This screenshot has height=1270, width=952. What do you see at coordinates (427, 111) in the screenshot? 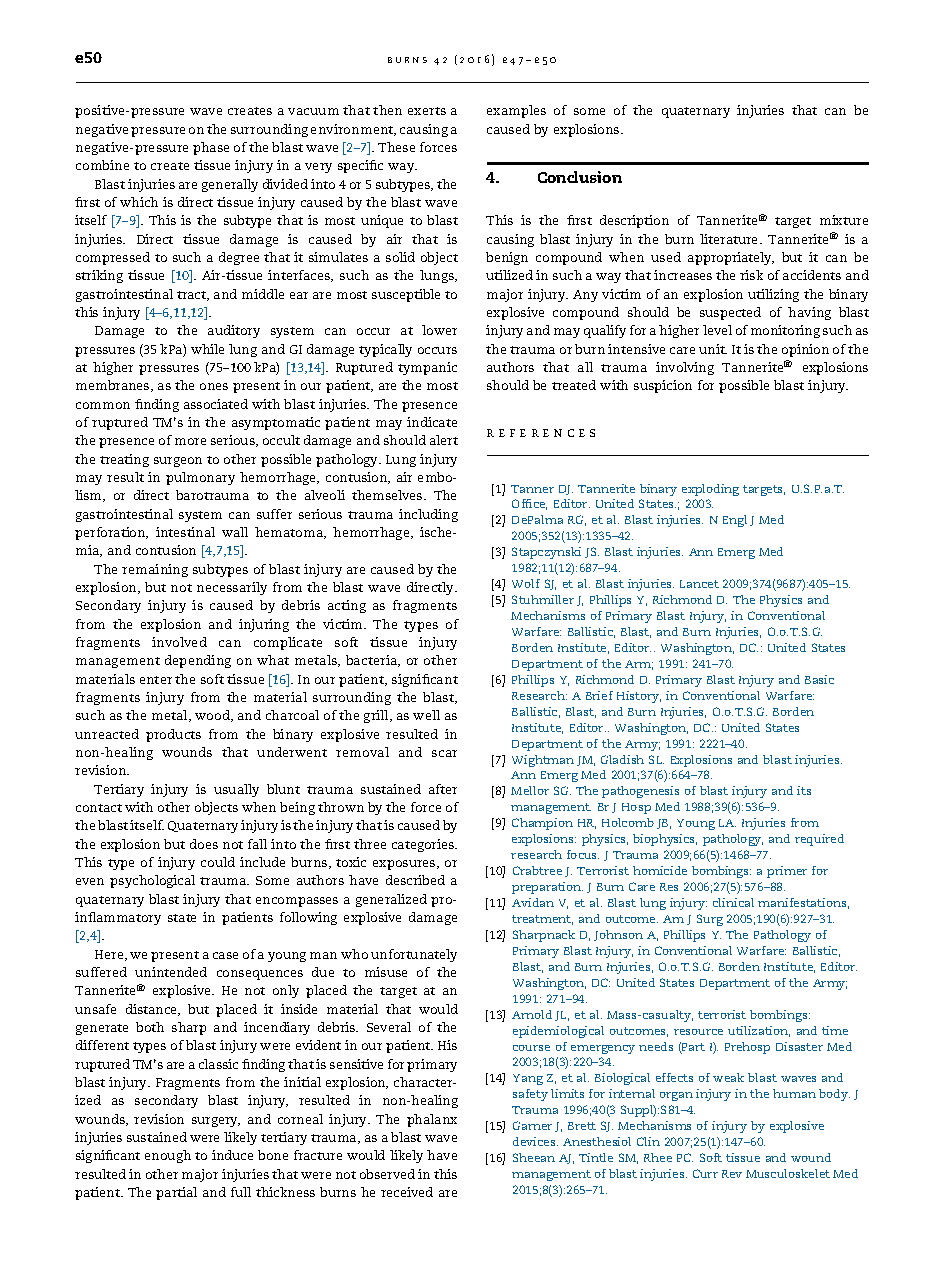
I see `exerts` at bounding box center [427, 111].
